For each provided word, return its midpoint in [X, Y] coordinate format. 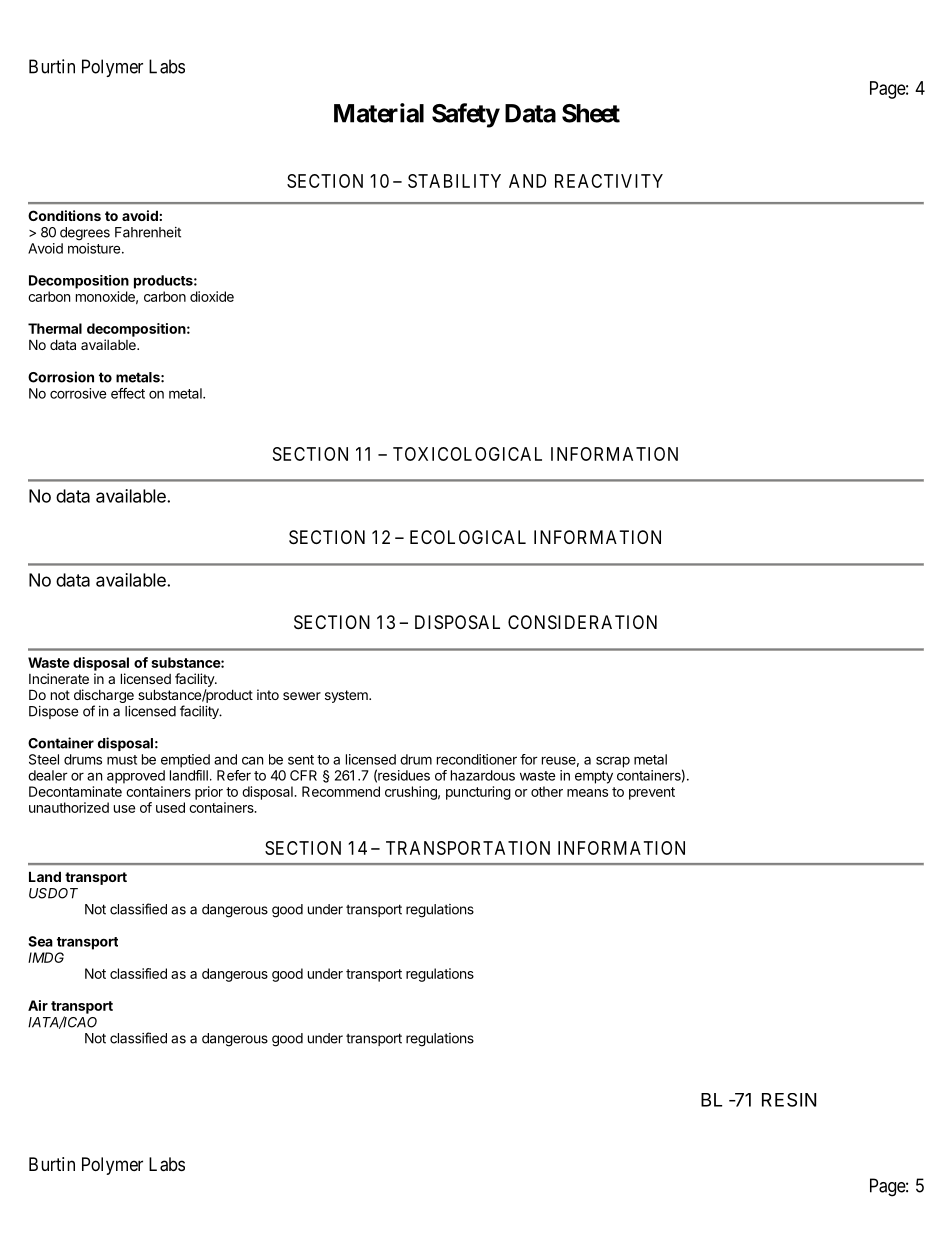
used [170, 807]
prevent [652, 793]
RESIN [789, 1100]
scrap [613, 762]
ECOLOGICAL [468, 537]
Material [379, 113]
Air [38, 1005]
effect [128, 393]
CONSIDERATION [582, 622]
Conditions [64, 215]
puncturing [478, 793]
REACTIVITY [609, 181]
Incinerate [59, 678]
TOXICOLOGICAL [467, 454]
